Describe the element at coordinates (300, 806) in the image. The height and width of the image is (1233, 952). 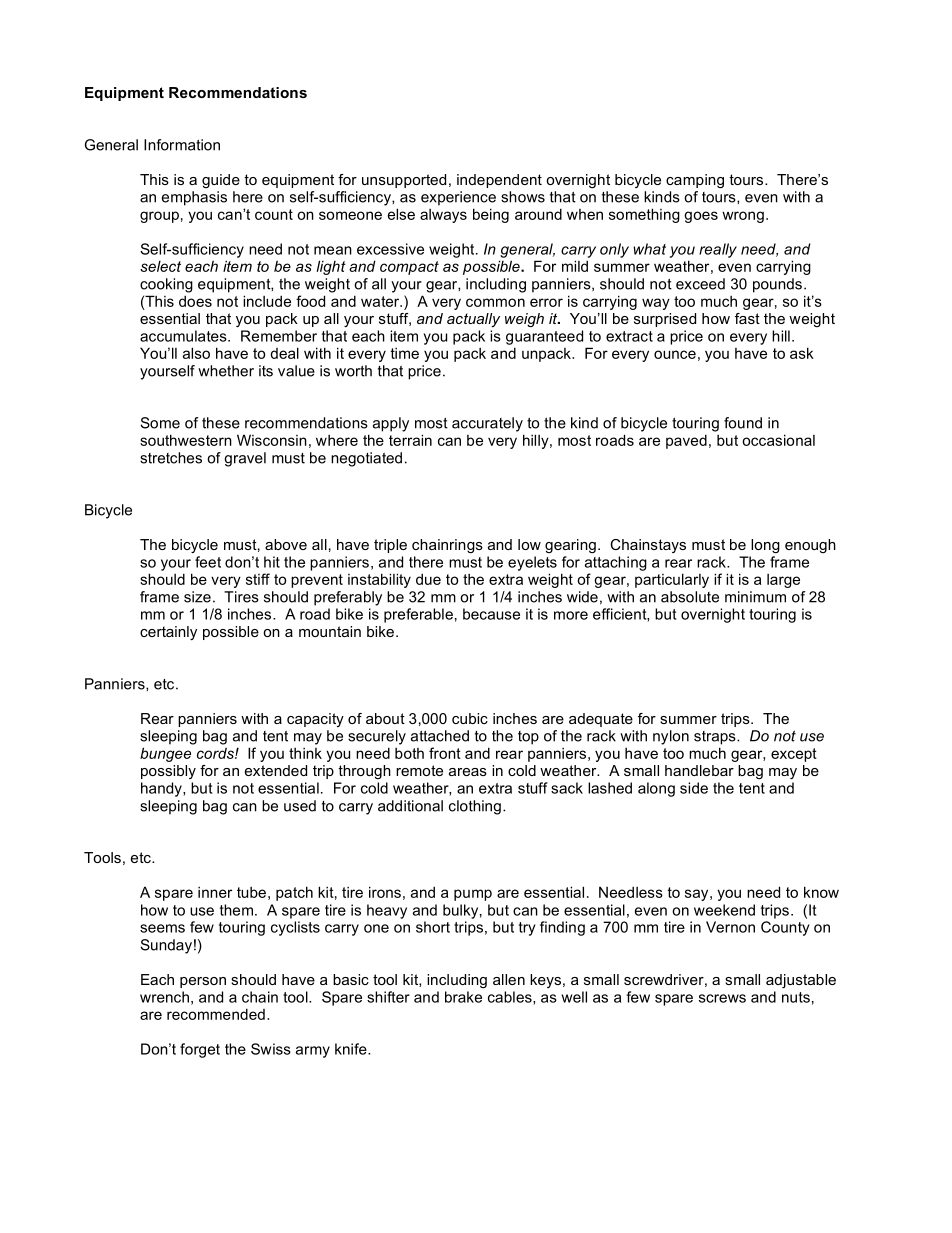
I see `used` at that location.
